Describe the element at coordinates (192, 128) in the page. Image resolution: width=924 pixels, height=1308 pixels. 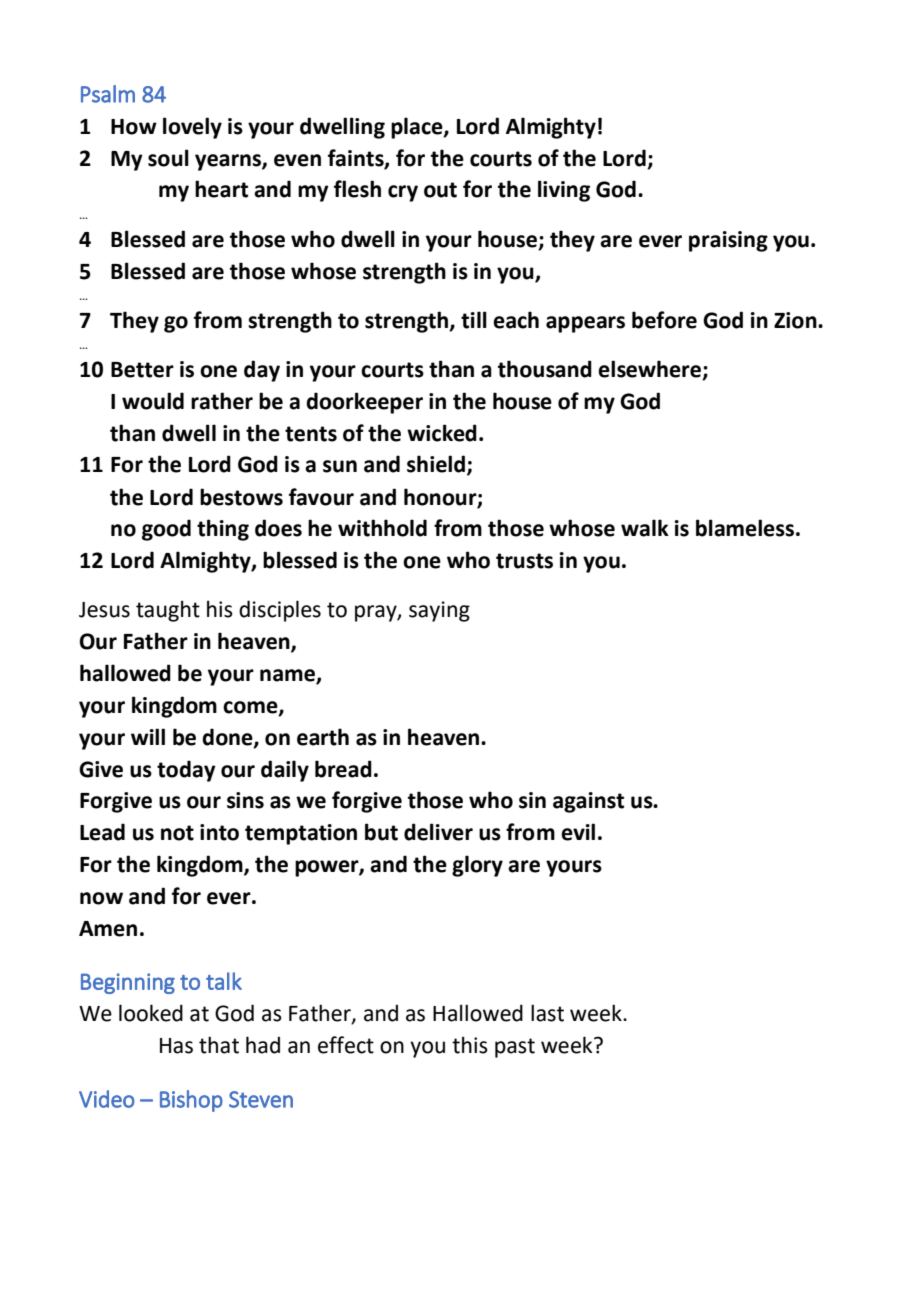
I see `lovely` at that location.
